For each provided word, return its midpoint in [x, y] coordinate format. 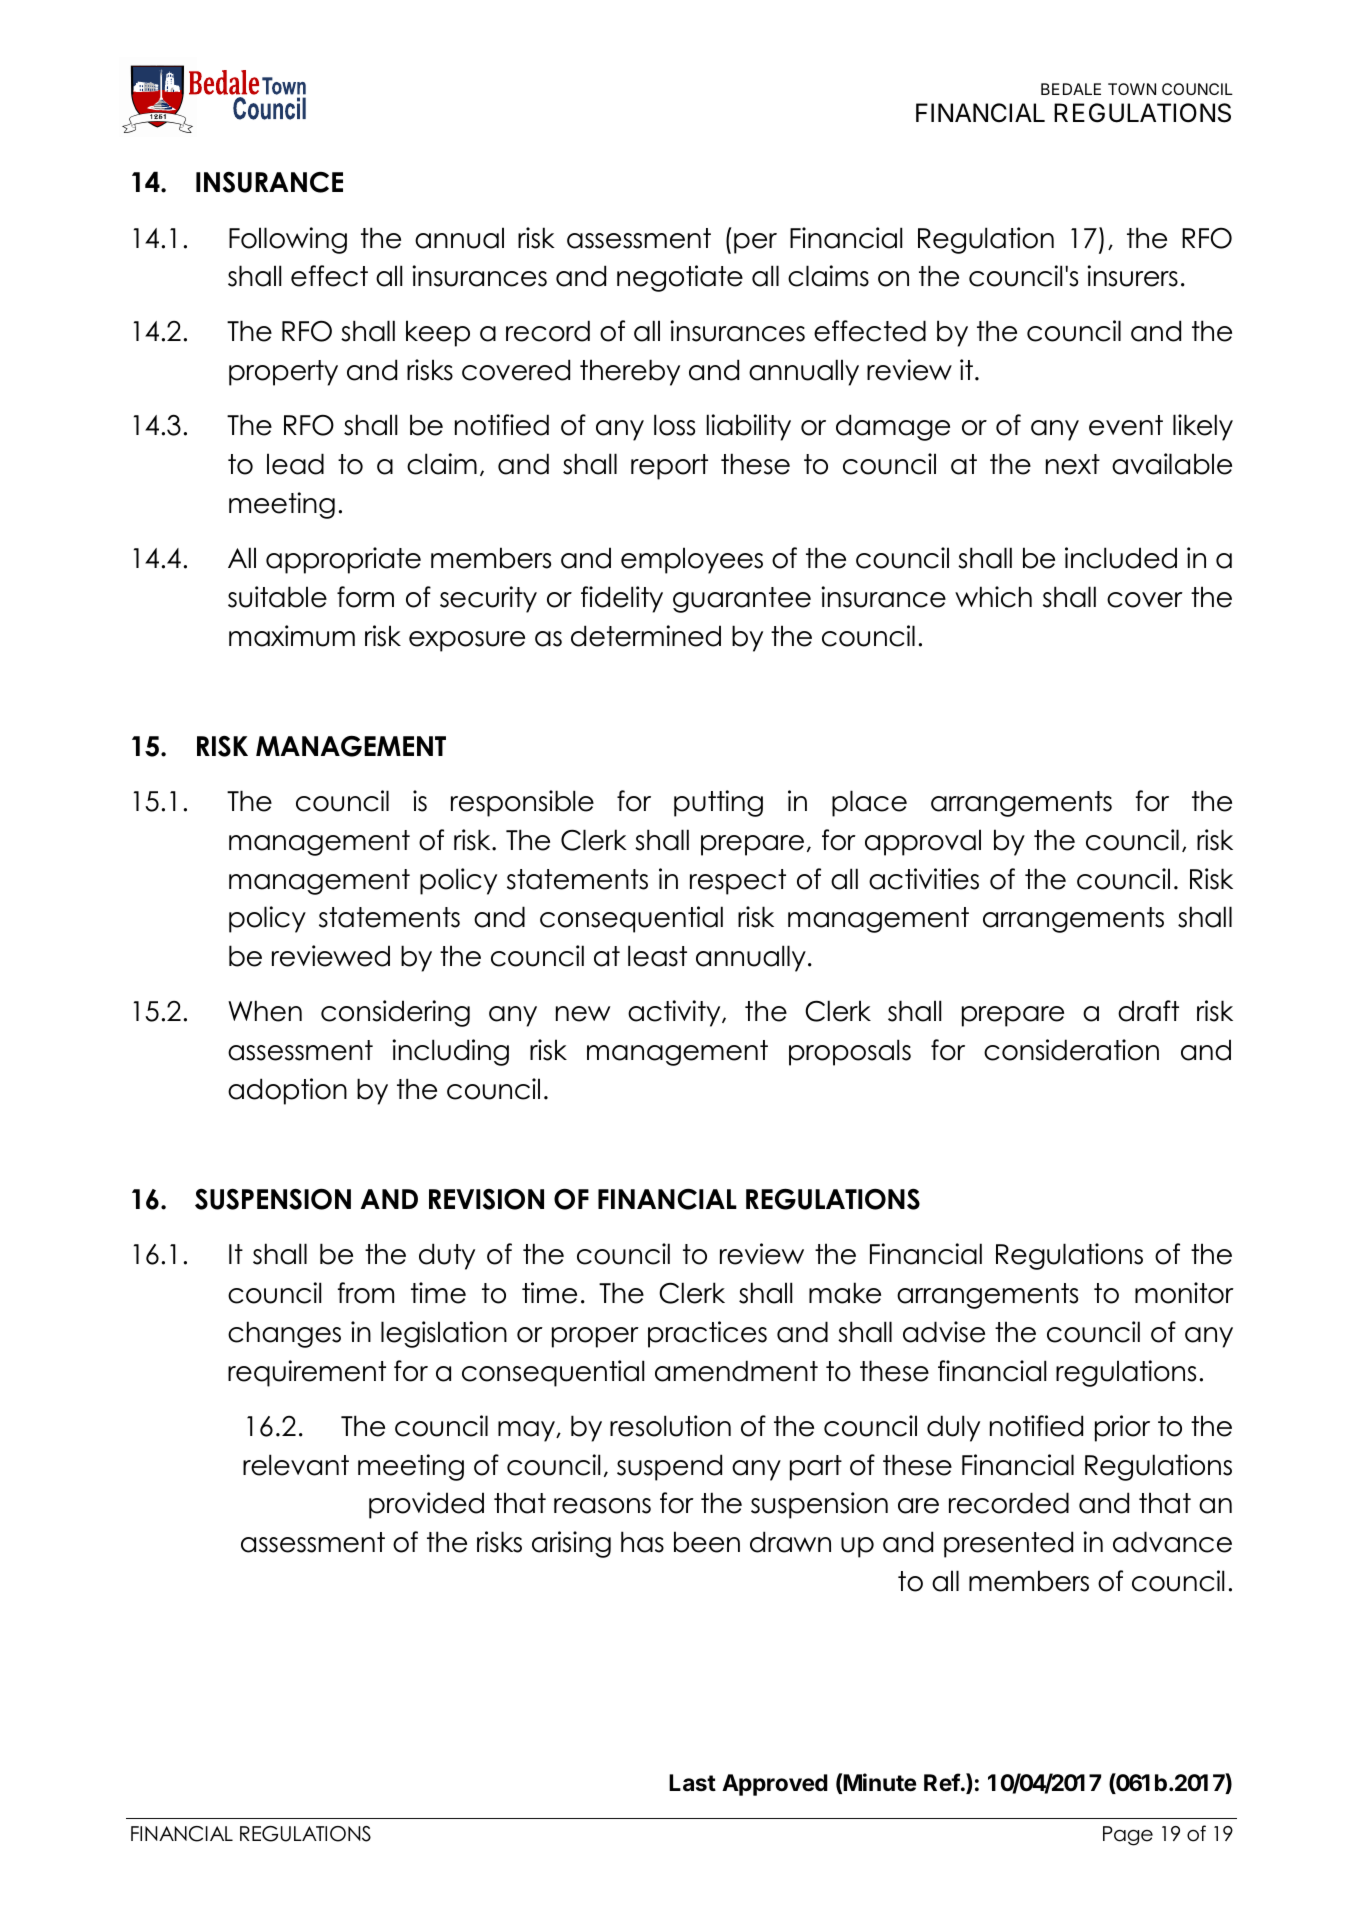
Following [288, 240]
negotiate [680, 278]
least [657, 956]
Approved [775, 1785]
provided [426, 1505]
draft [1148, 1011]
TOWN [1132, 89]
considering [395, 1013]
